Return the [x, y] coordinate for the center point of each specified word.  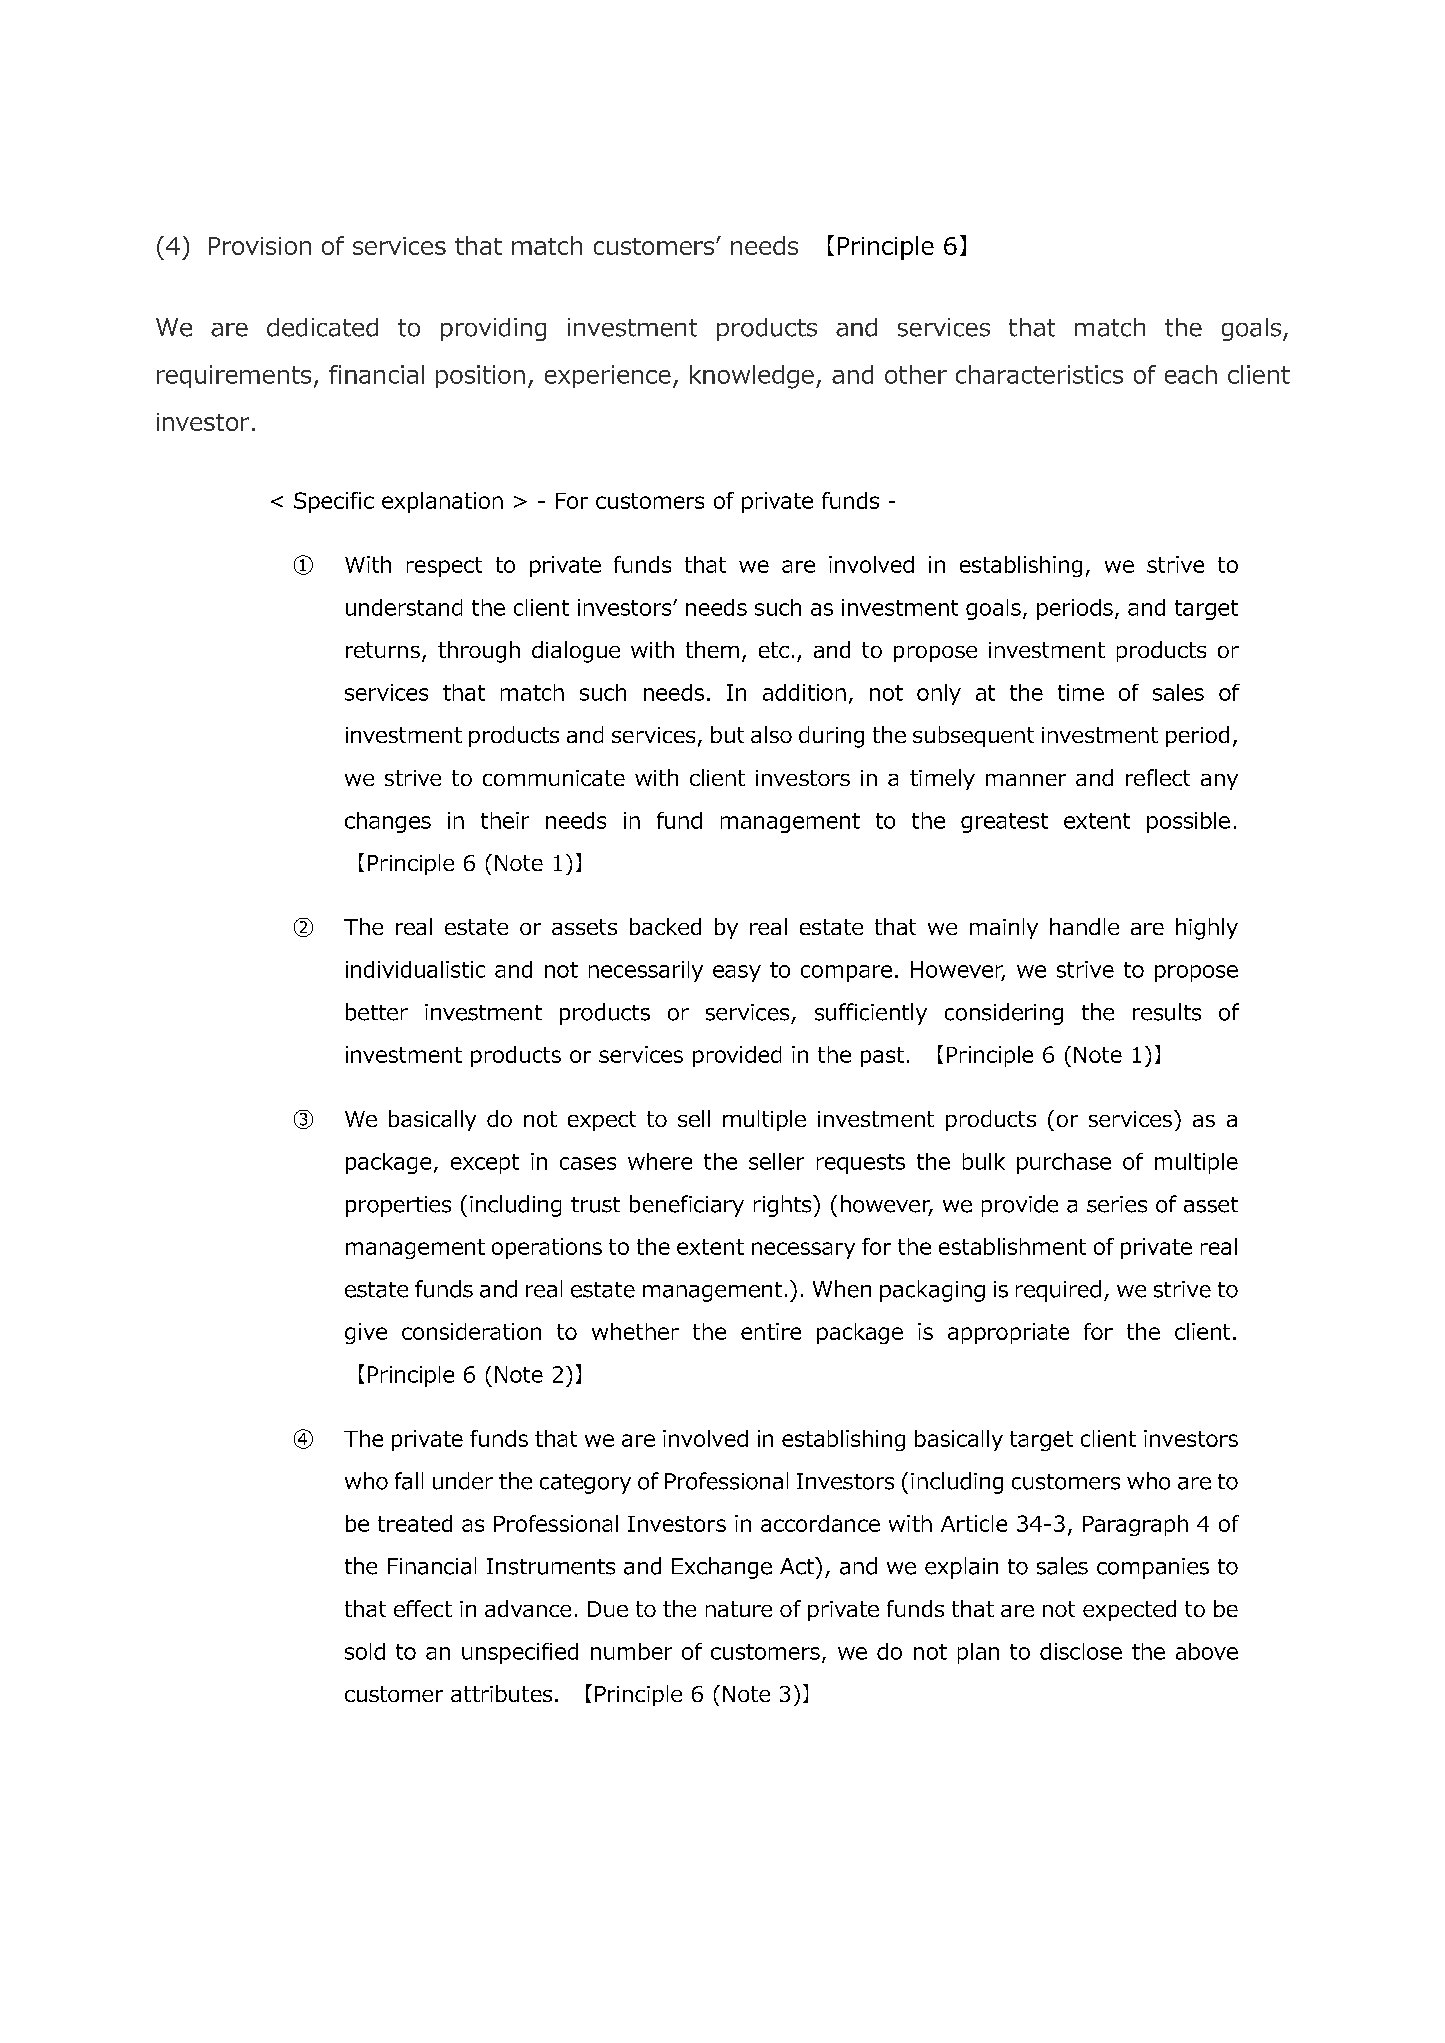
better [377, 1012]
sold [365, 1651]
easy [737, 973]
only [939, 694]
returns [384, 651]
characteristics [1039, 374]
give [366, 1333]
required [1058, 1291]
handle [1084, 926]
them [712, 649]
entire [771, 1331]
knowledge [752, 377]
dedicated [322, 327]
